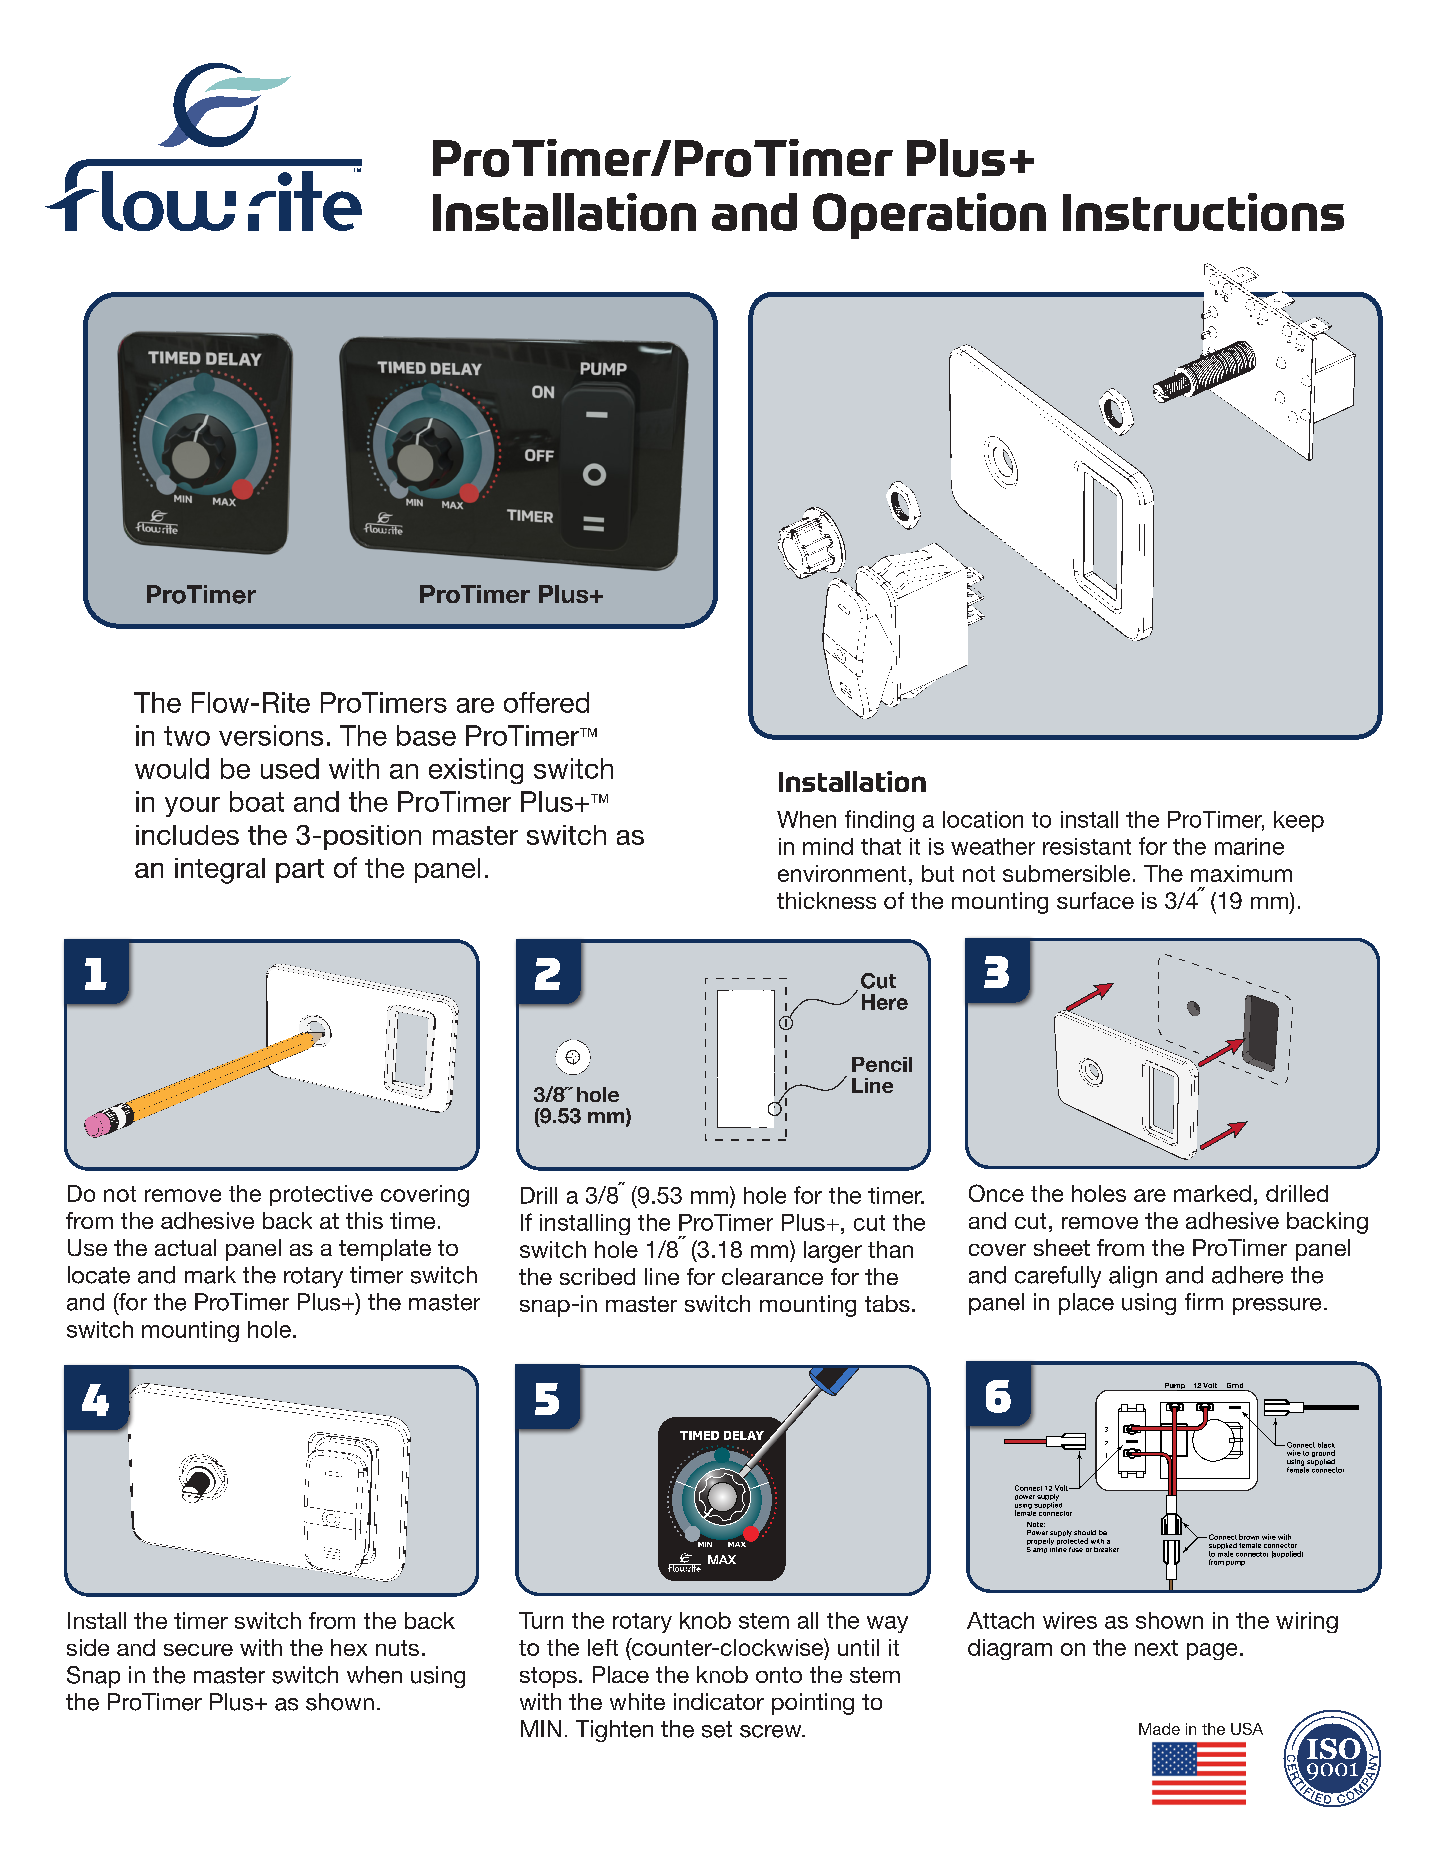  I want to click on offered, so click(546, 702).
